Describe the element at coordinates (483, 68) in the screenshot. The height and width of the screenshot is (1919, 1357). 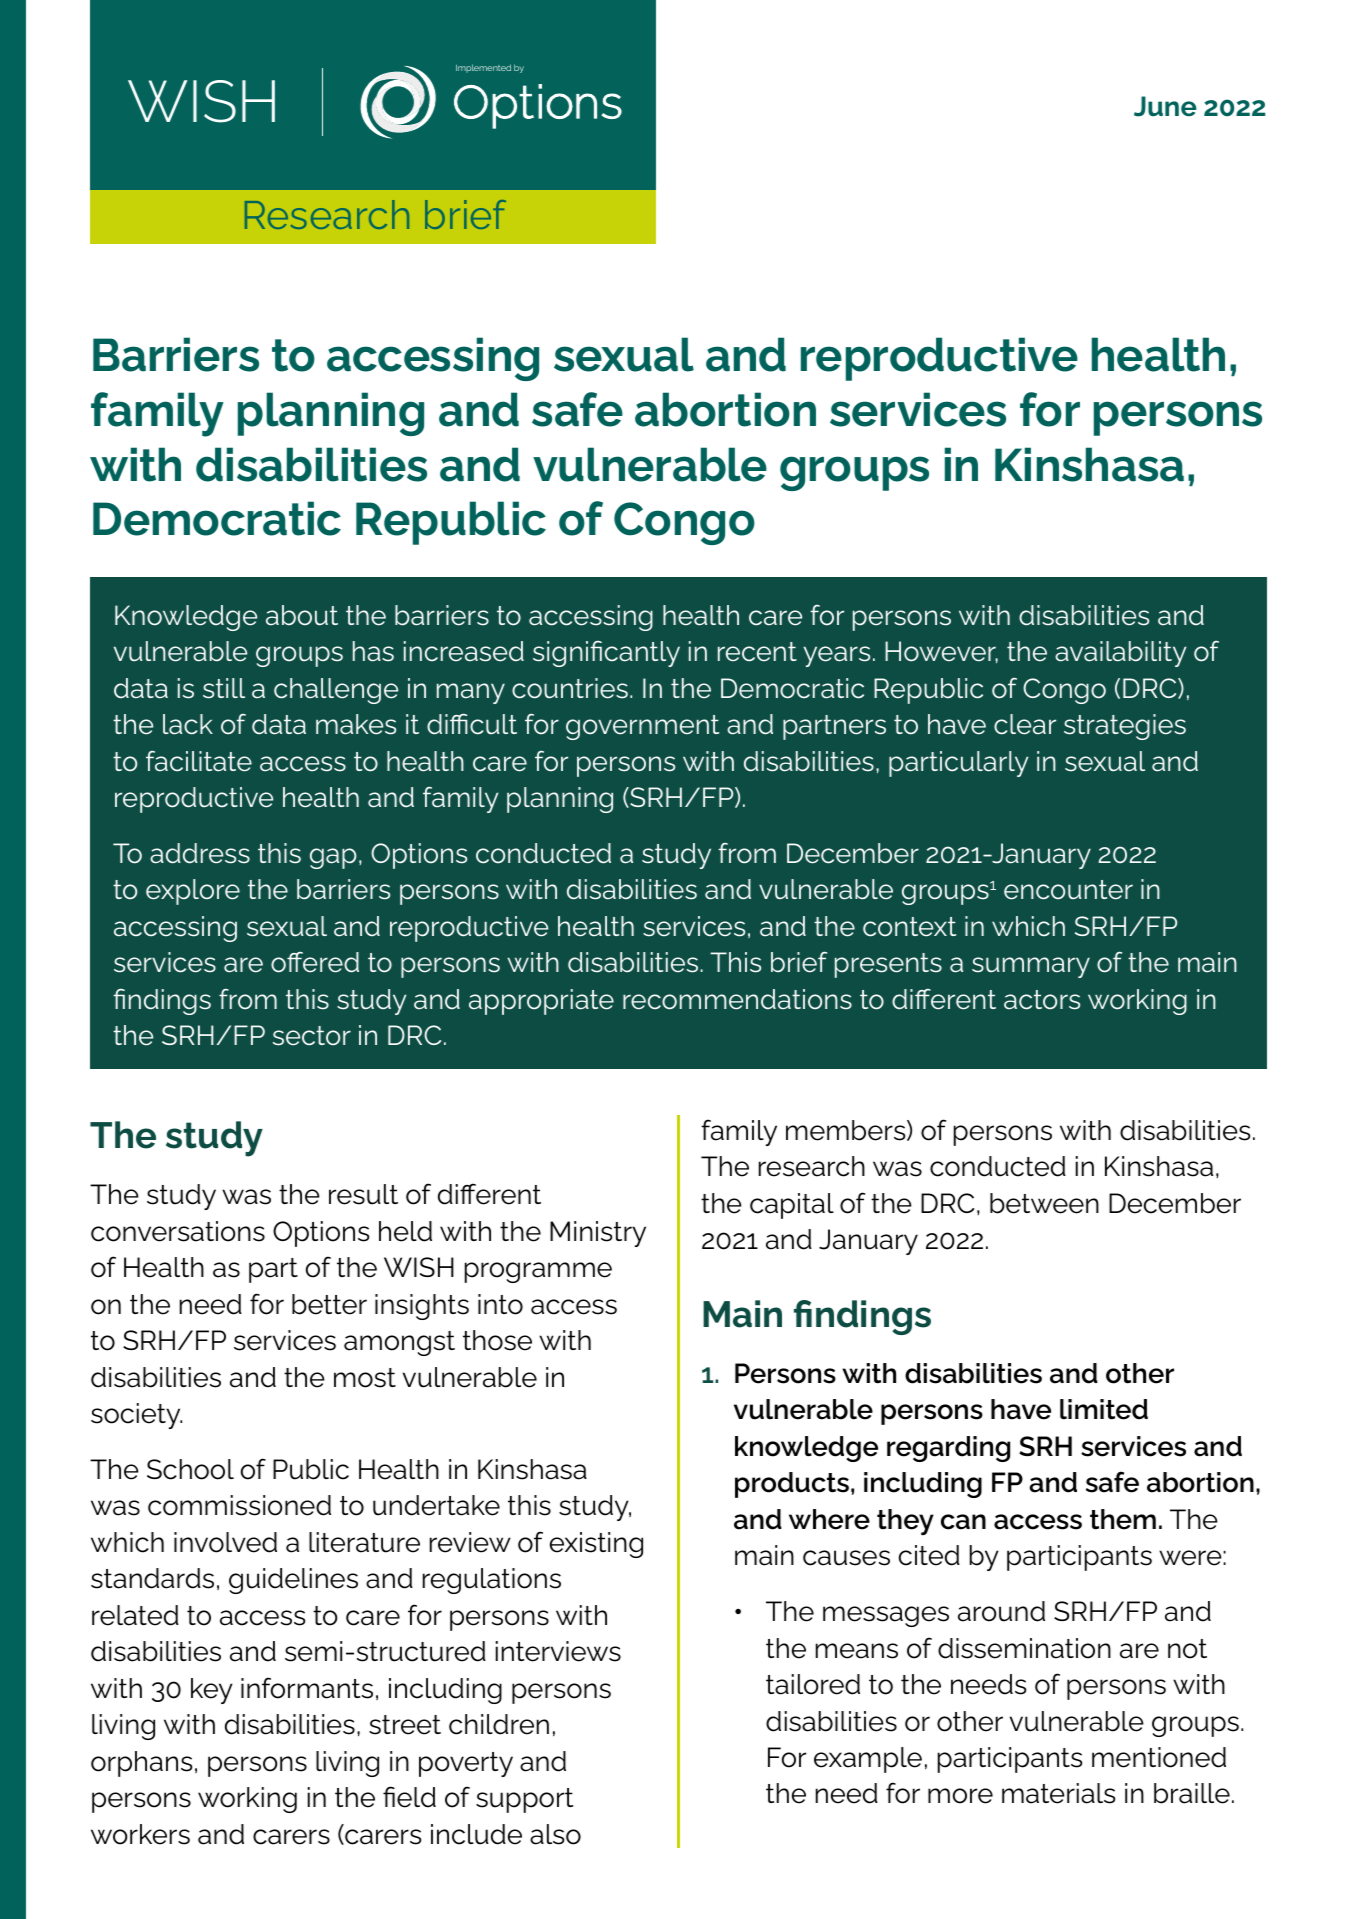
I see `Implemented` at that location.
